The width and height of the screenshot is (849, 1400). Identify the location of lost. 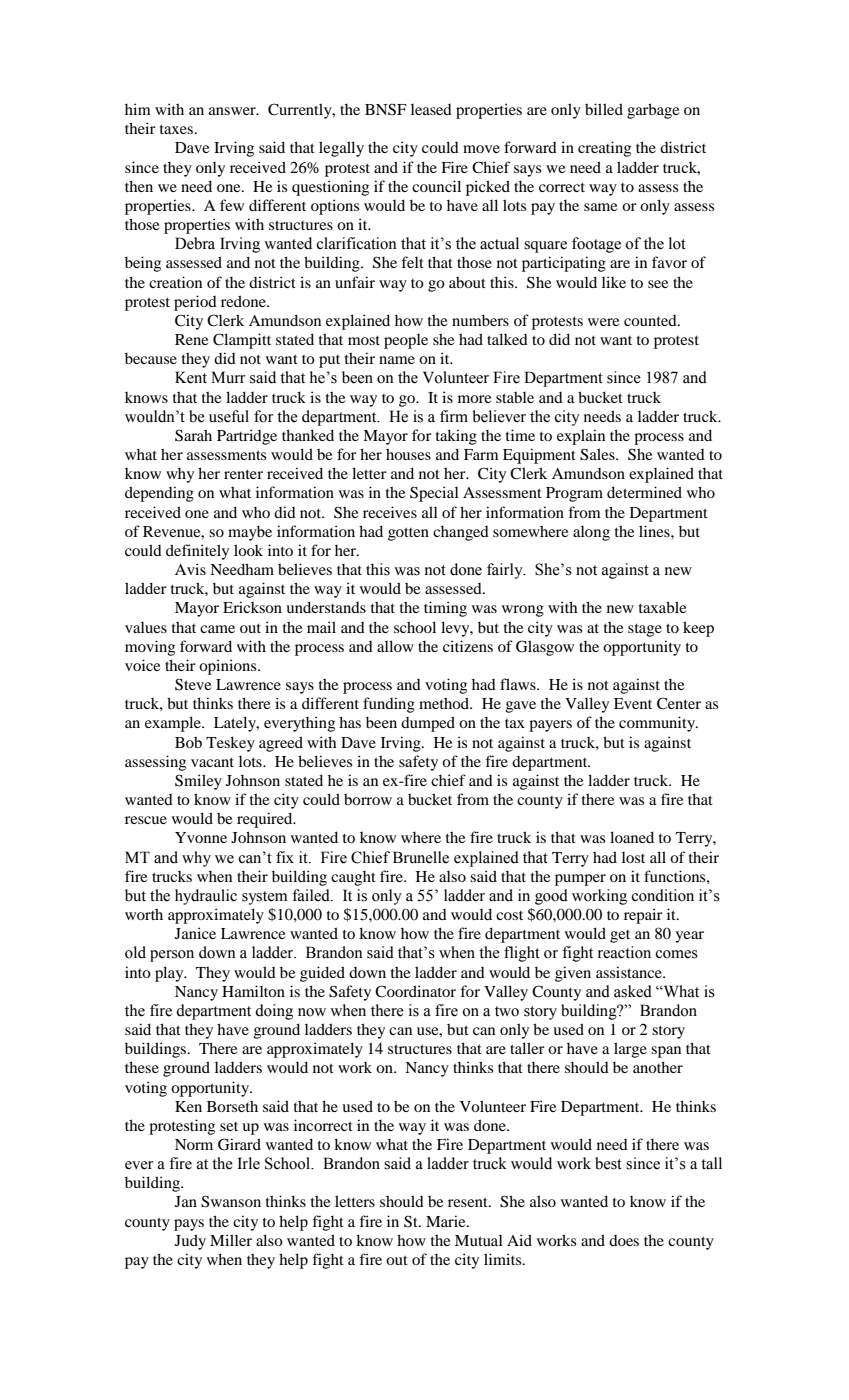
(633, 857).
